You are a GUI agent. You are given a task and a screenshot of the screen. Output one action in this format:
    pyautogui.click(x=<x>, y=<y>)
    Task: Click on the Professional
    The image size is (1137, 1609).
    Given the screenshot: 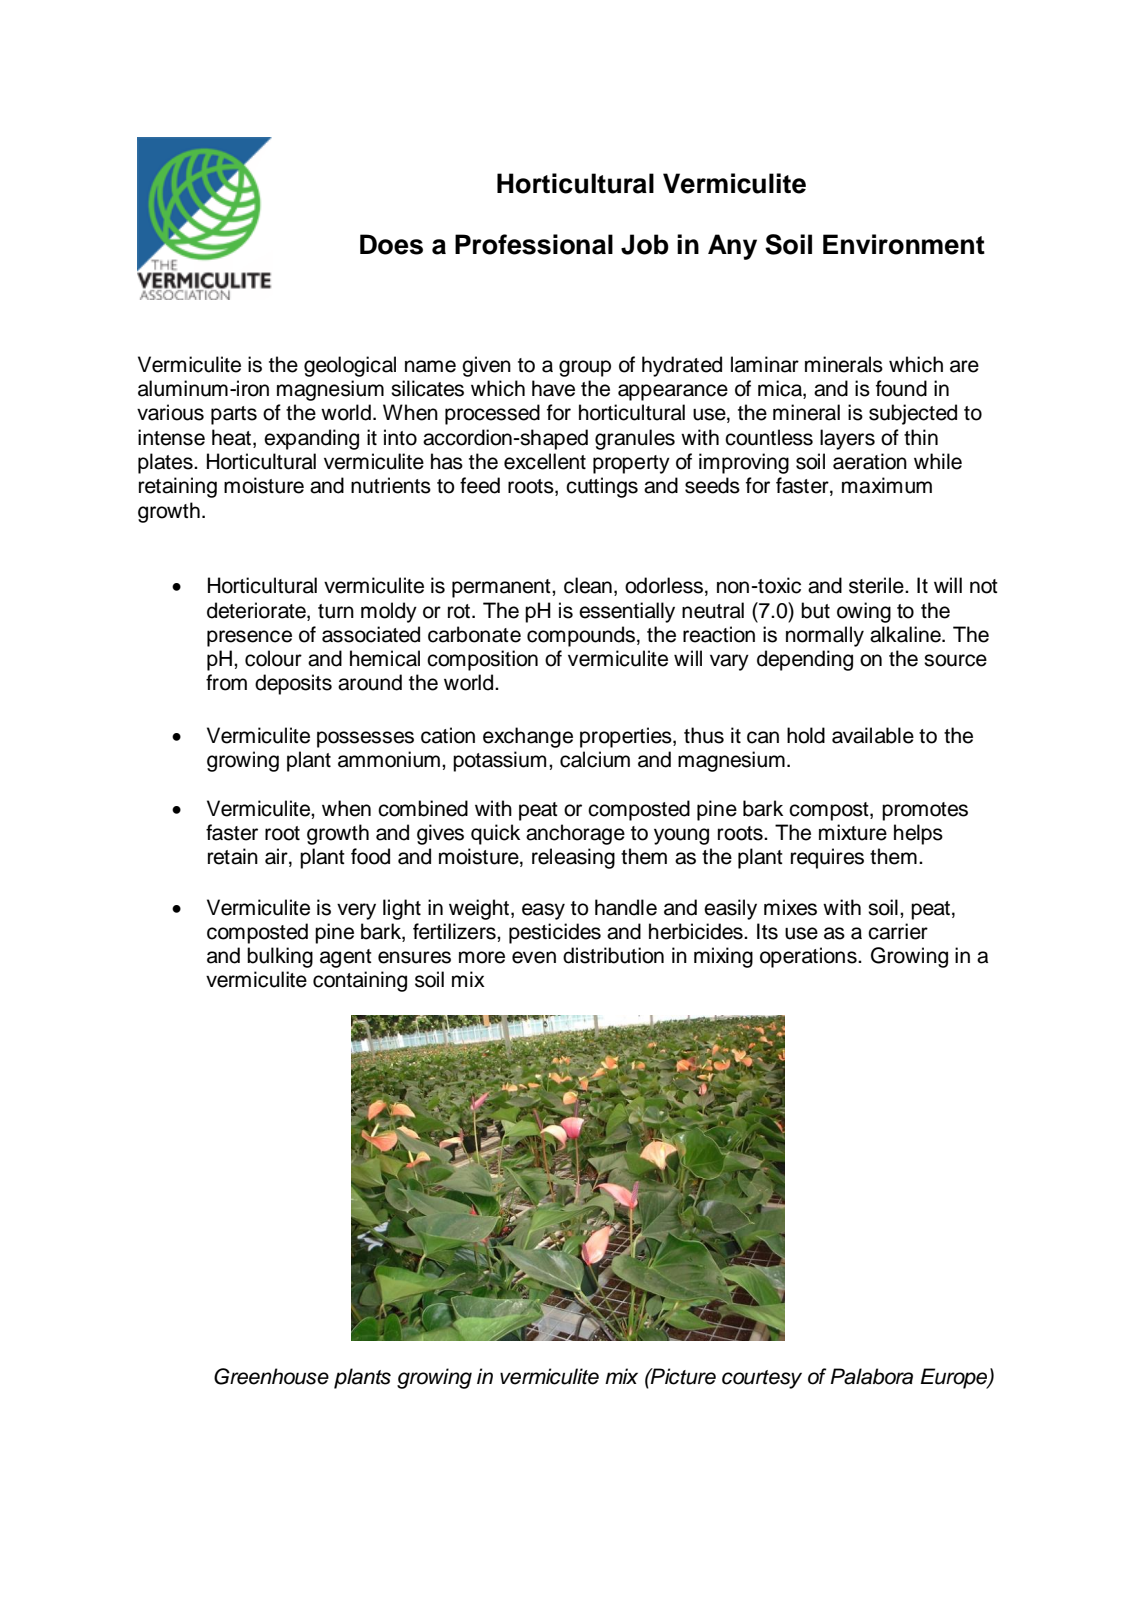 What is the action you would take?
    pyautogui.click(x=534, y=244)
